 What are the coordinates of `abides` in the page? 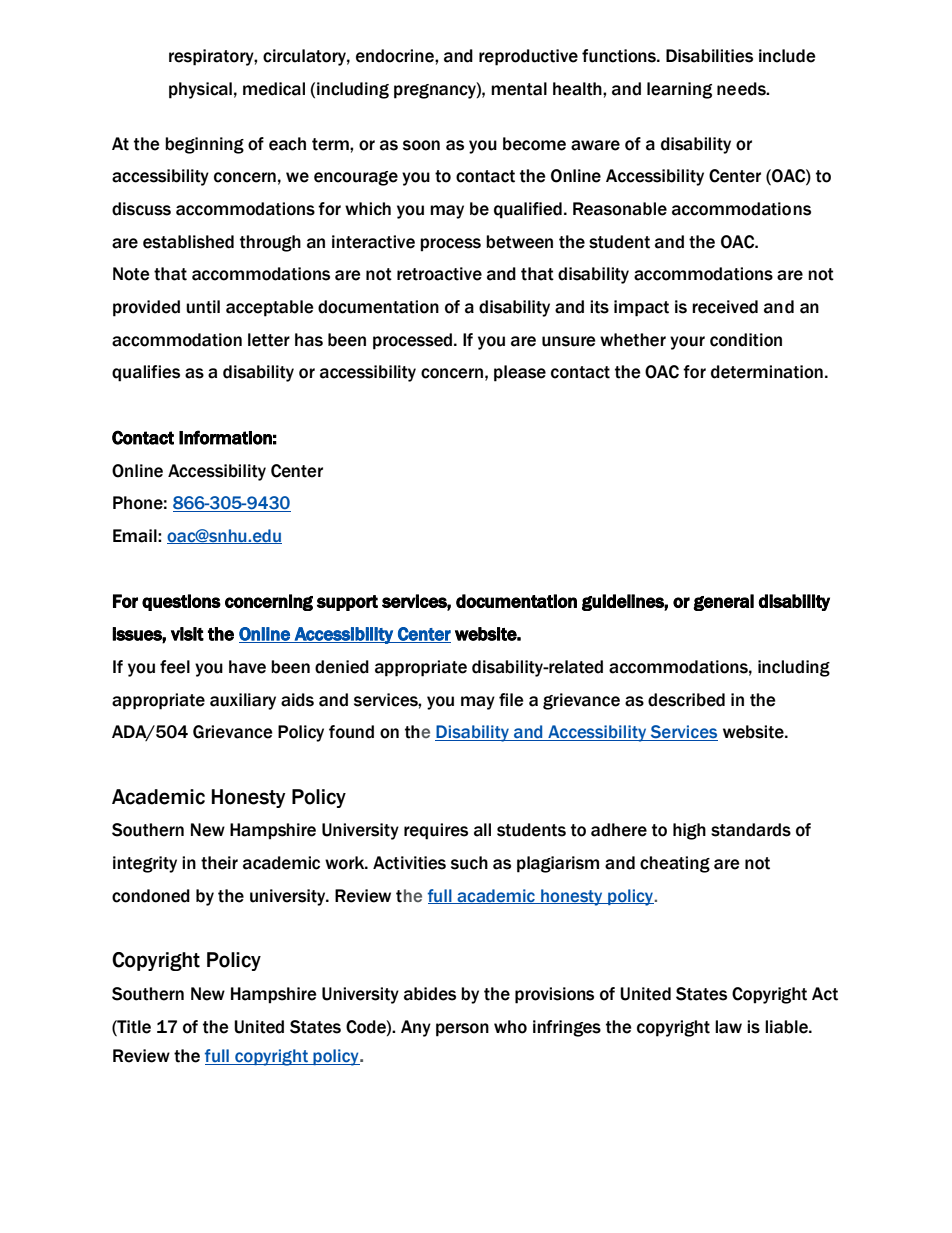 It's located at (430, 994).
